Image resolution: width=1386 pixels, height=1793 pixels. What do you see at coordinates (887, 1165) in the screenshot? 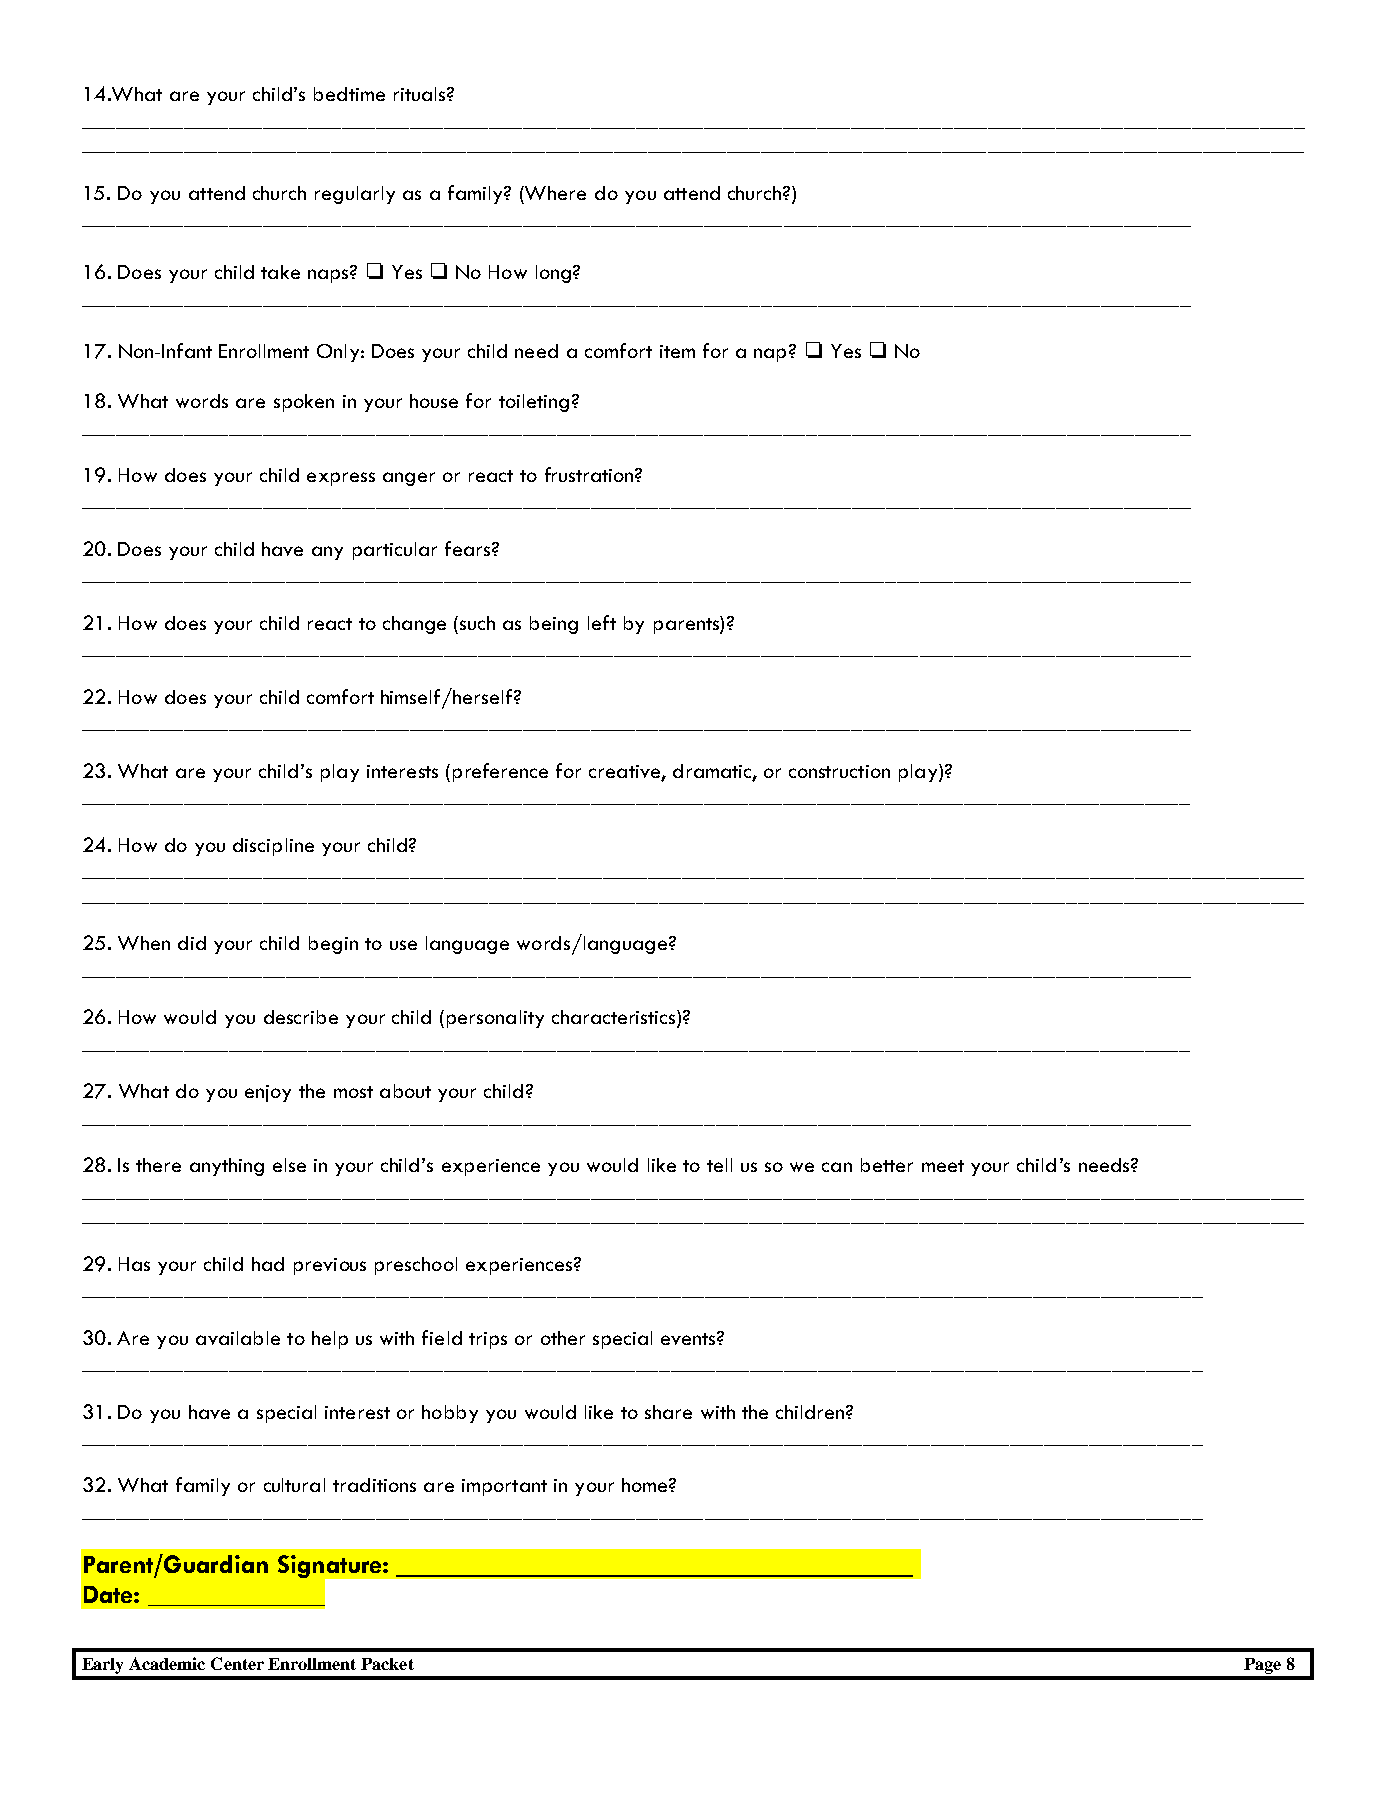
I see `better` at bounding box center [887, 1165].
